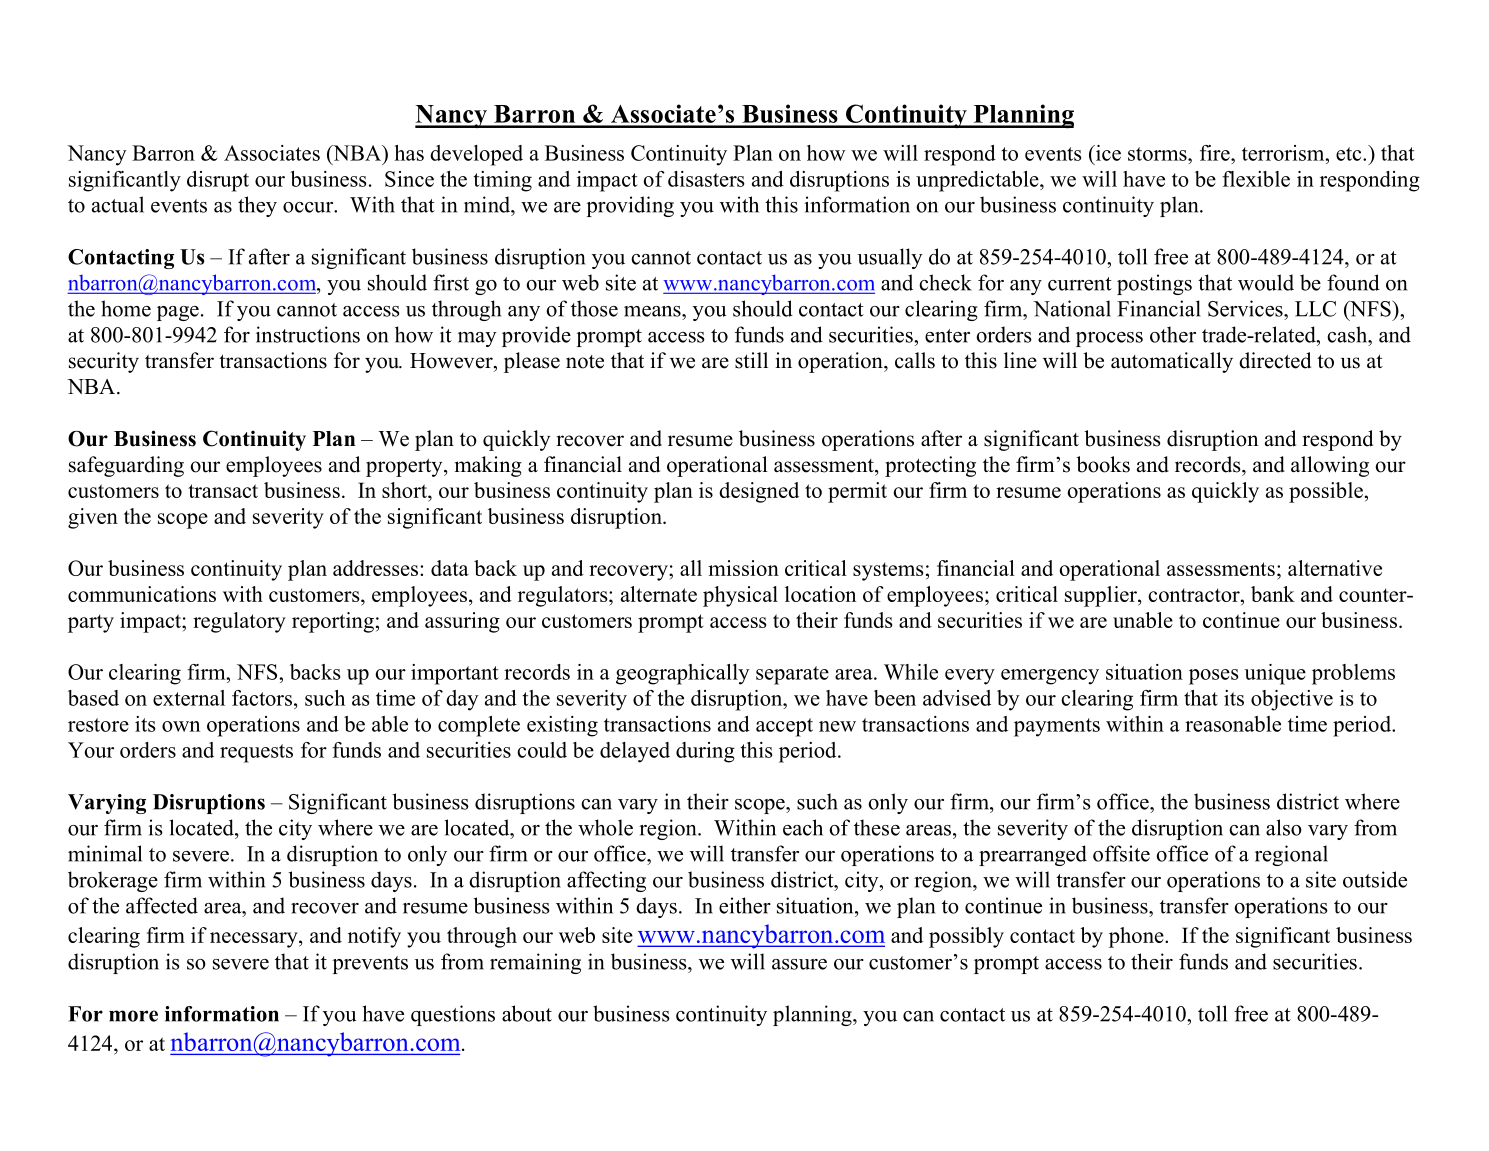 This screenshot has width=1489, height=1151. What do you see at coordinates (104, 362) in the screenshot?
I see `security` at bounding box center [104, 362].
